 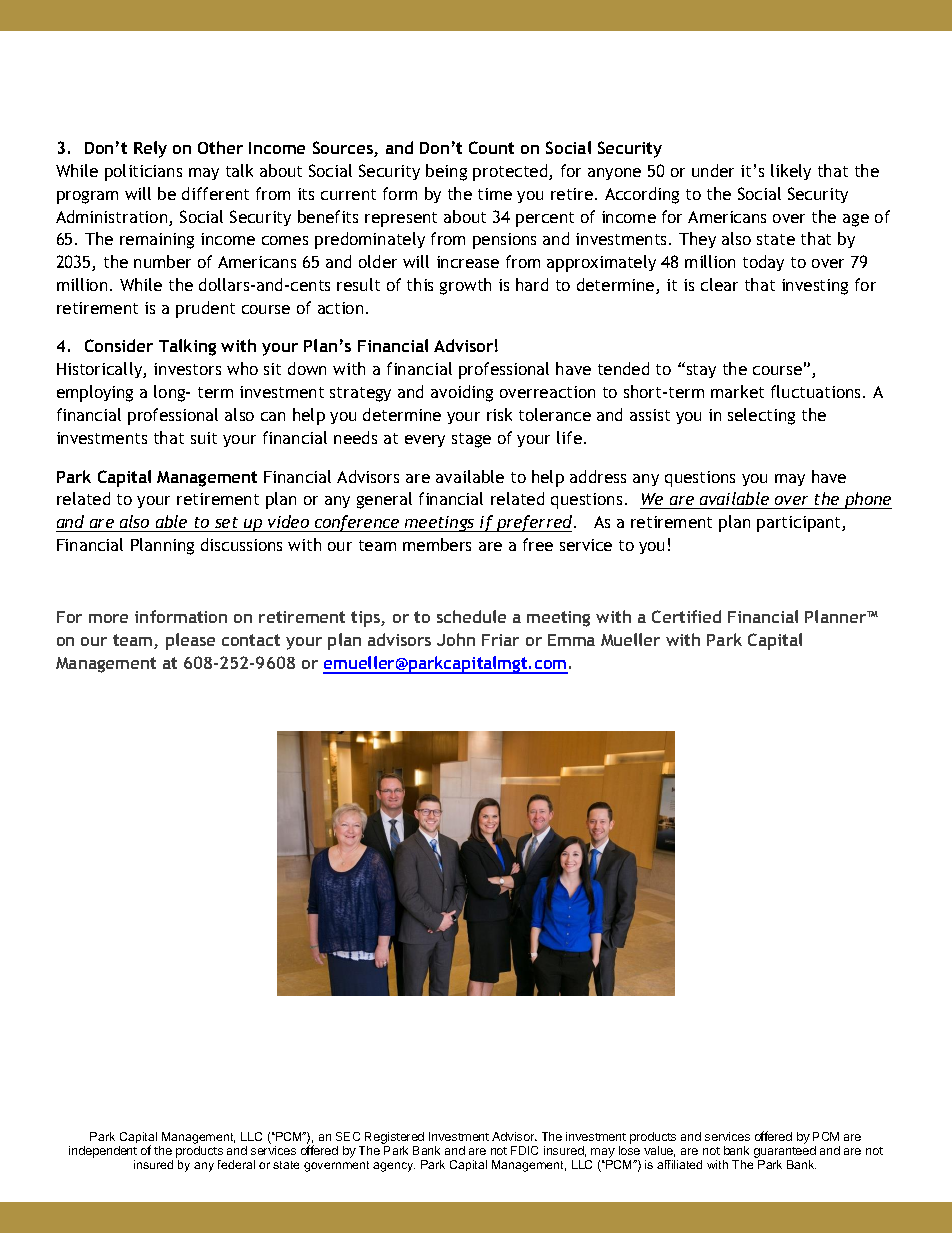 I want to click on politicians, so click(x=143, y=172).
